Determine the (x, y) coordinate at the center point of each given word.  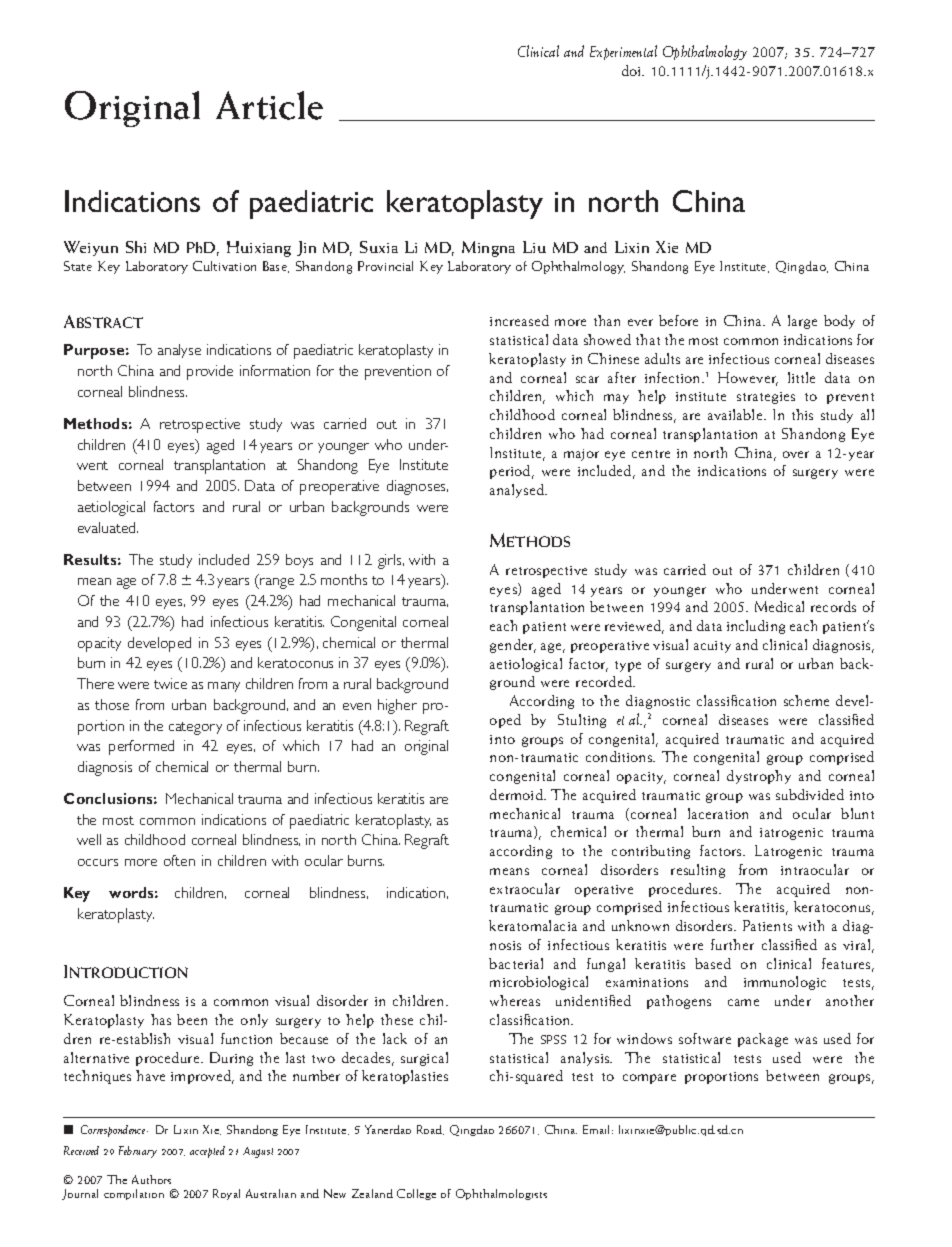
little (801, 377)
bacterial (516, 963)
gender (513, 646)
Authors (151, 1179)
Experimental (623, 52)
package (763, 1040)
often (179, 860)
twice (170, 683)
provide (210, 372)
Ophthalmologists (501, 1194)
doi (632, 70)
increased (519, 320)
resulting (698, 871)
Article (269, 105)
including (756, 627)
